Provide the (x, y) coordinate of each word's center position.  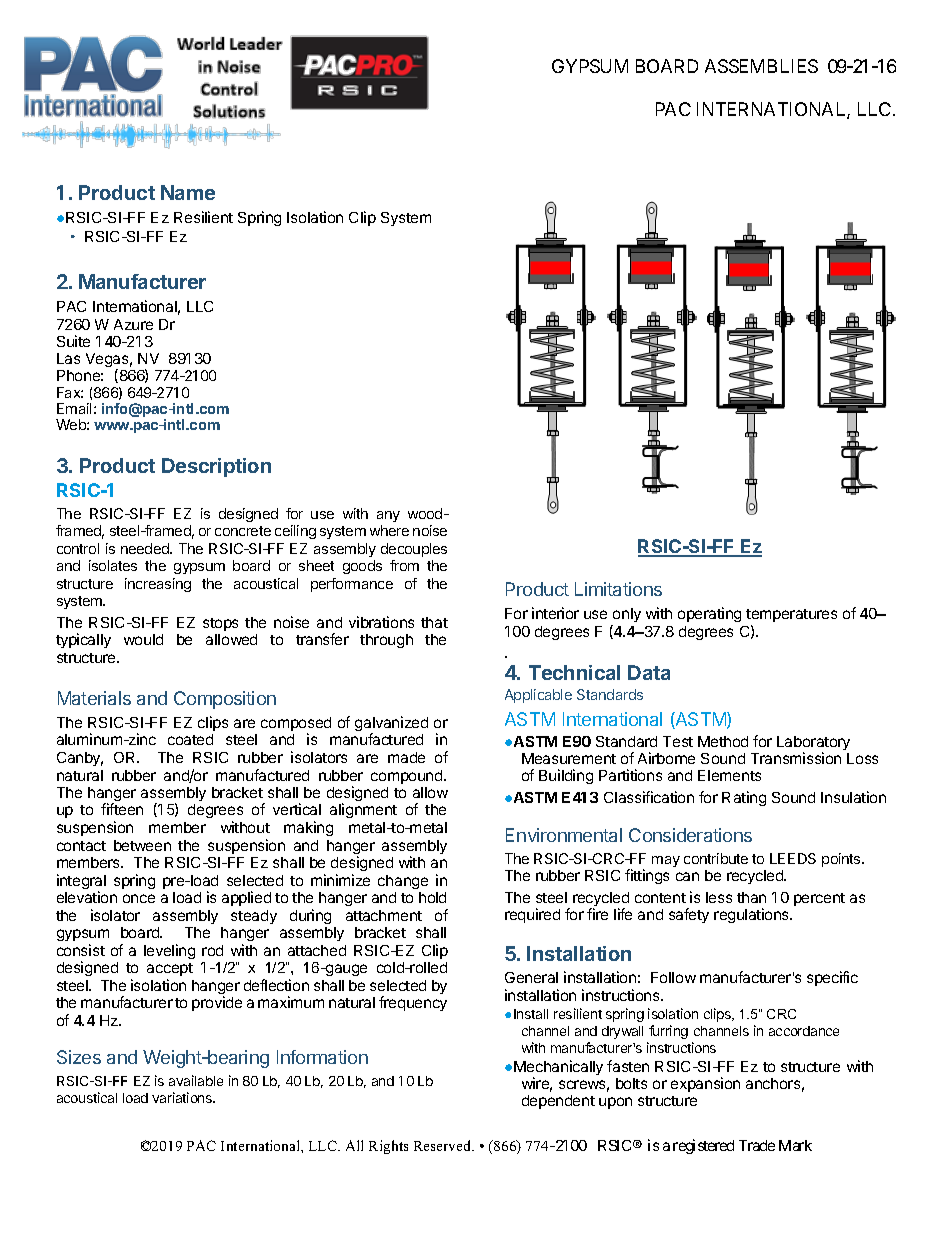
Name (188, 192)
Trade (757, 1145)
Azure (133, 324)
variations (183, 1097)
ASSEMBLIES (761, 66)
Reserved (444, 1145)
